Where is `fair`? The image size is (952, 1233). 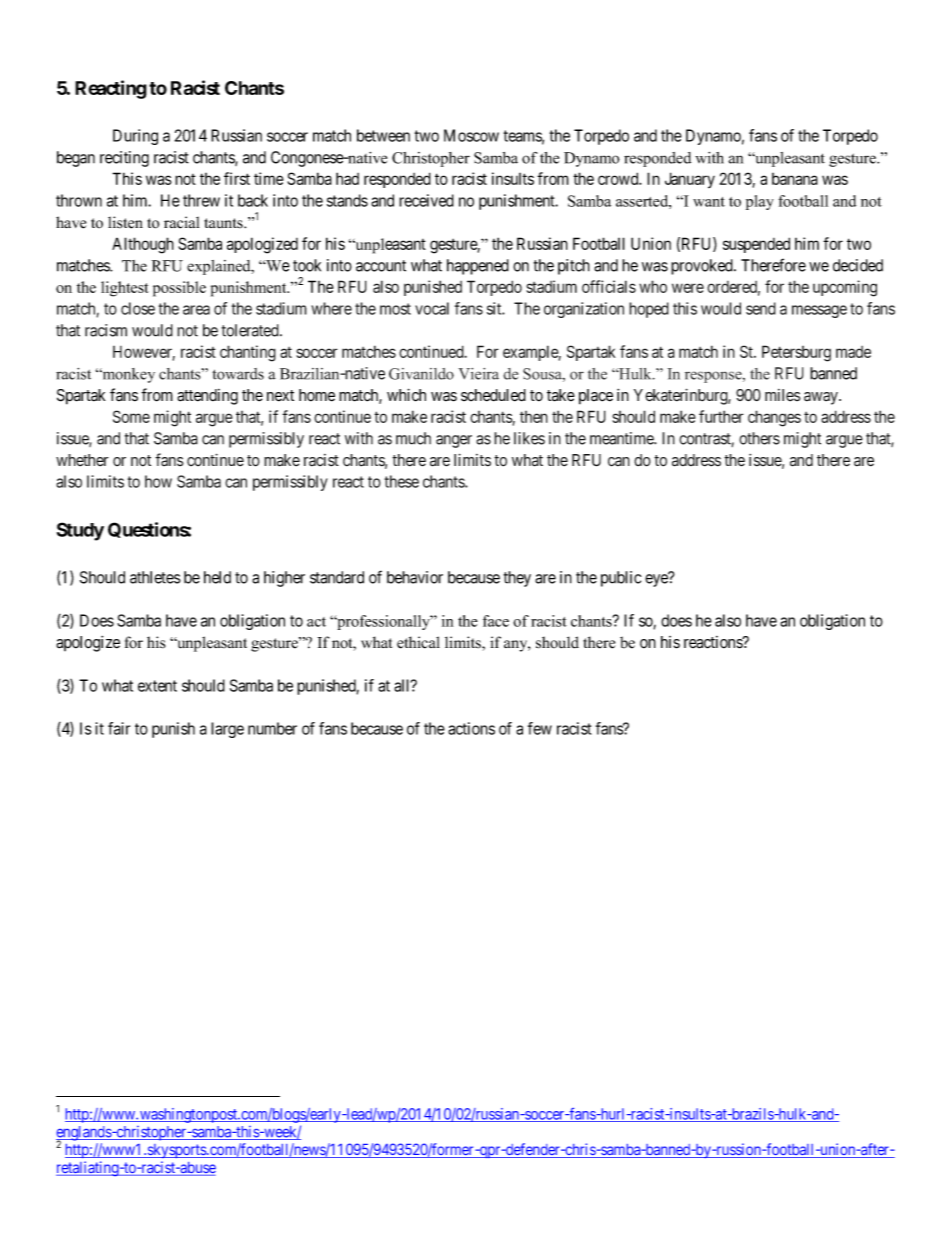
fair is located at coordinates (119, 728).
